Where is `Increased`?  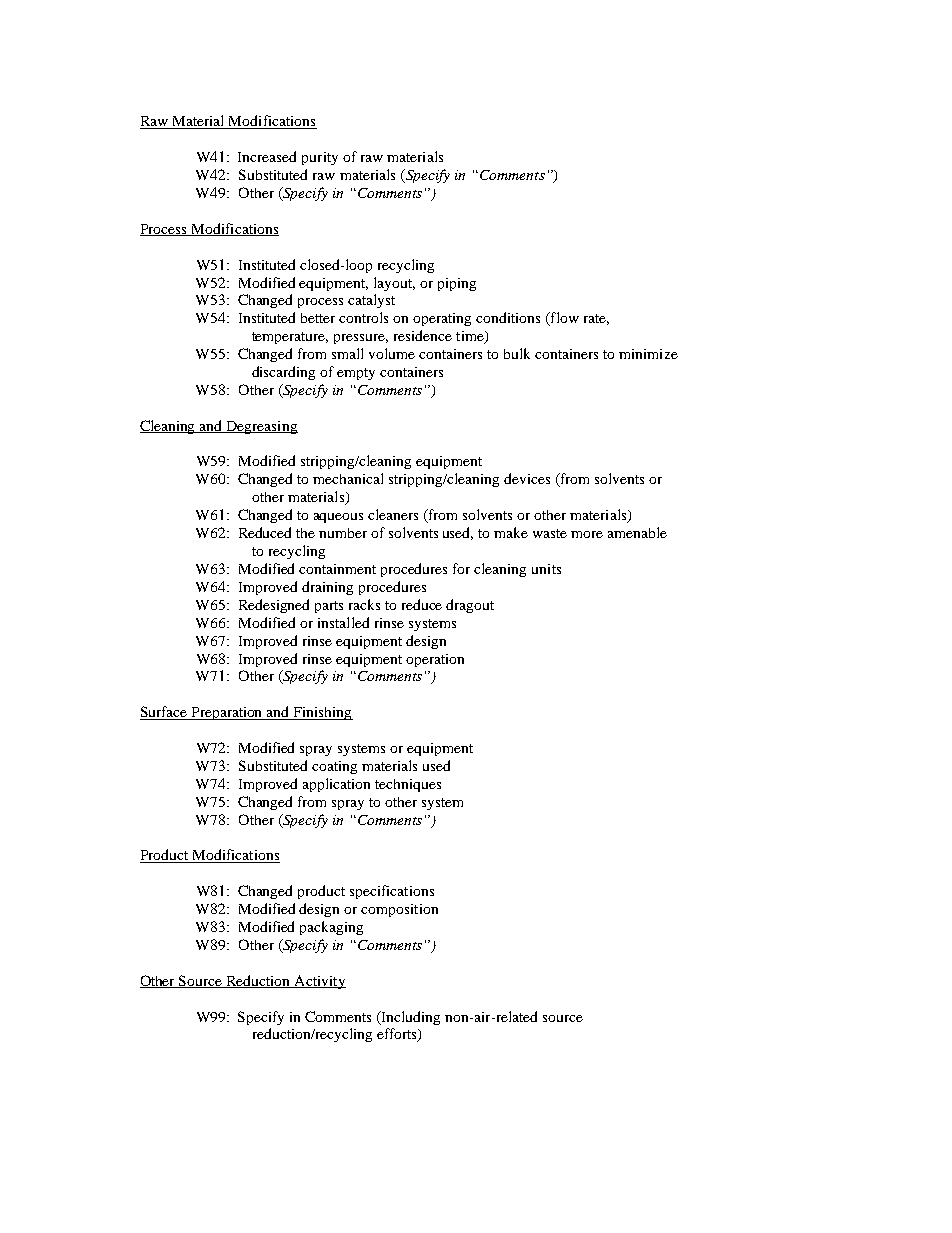
Increased is located at coordinates (267, 156).
